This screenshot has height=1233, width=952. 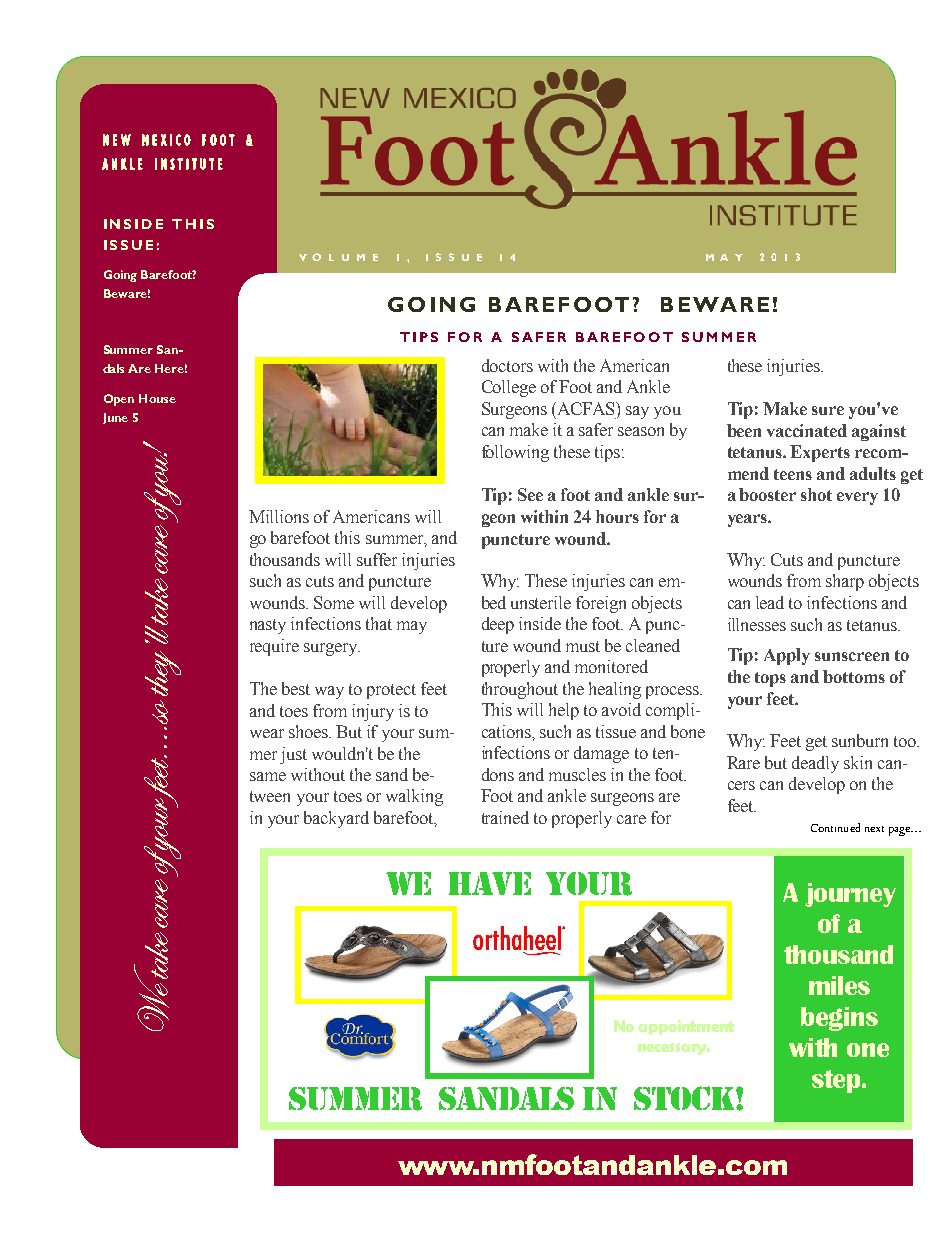 I want to click on sharp, so click(x=845, y=582).
